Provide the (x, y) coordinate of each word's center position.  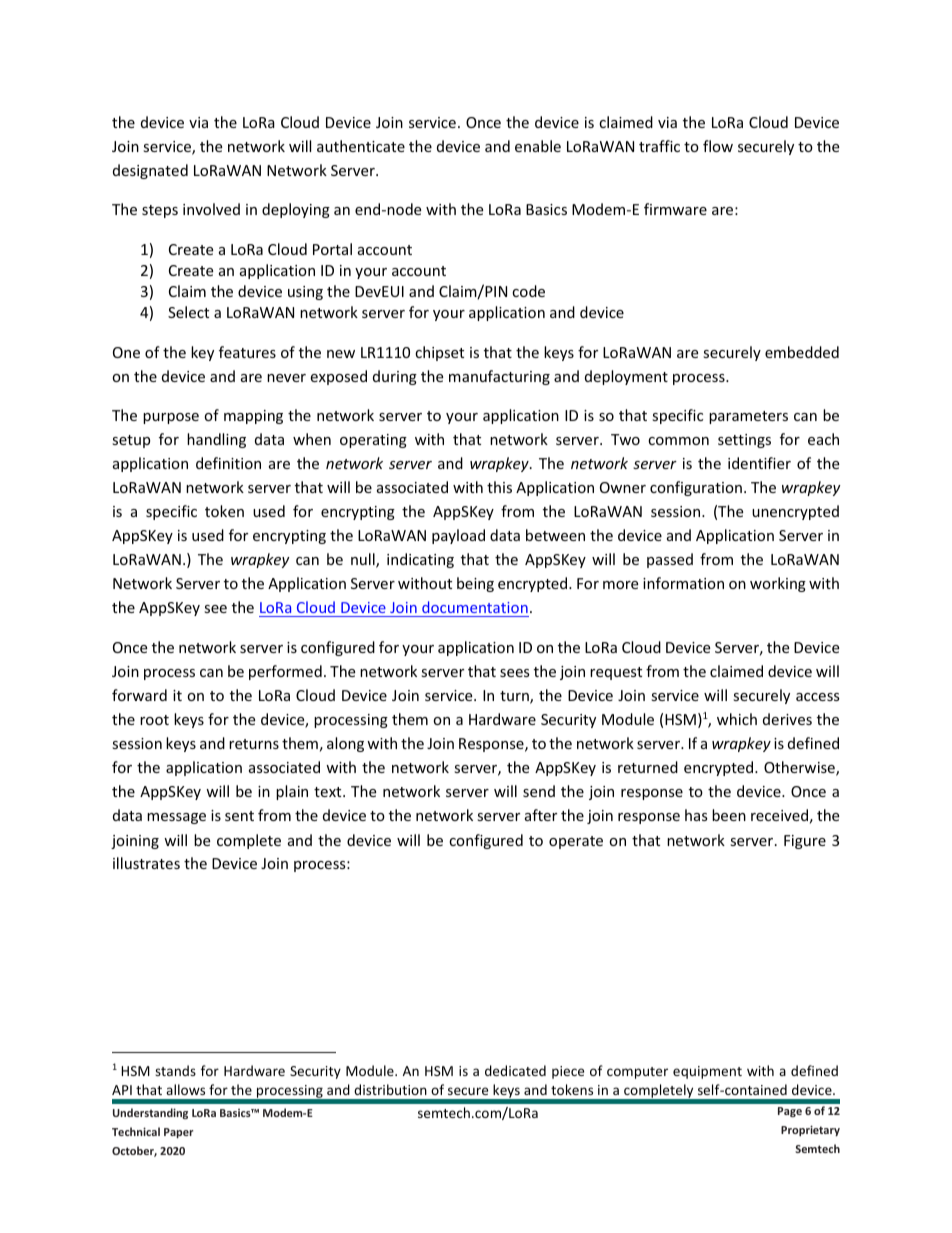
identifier (759, 463)
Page (790, 1112)
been (729, 815)
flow (718, 146)
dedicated (515, 1070)
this (499, 487)
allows (185, 1089)
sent (239, 816)
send (539, 791)
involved (211, 209)
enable (538, 146)
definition (228, 463)
